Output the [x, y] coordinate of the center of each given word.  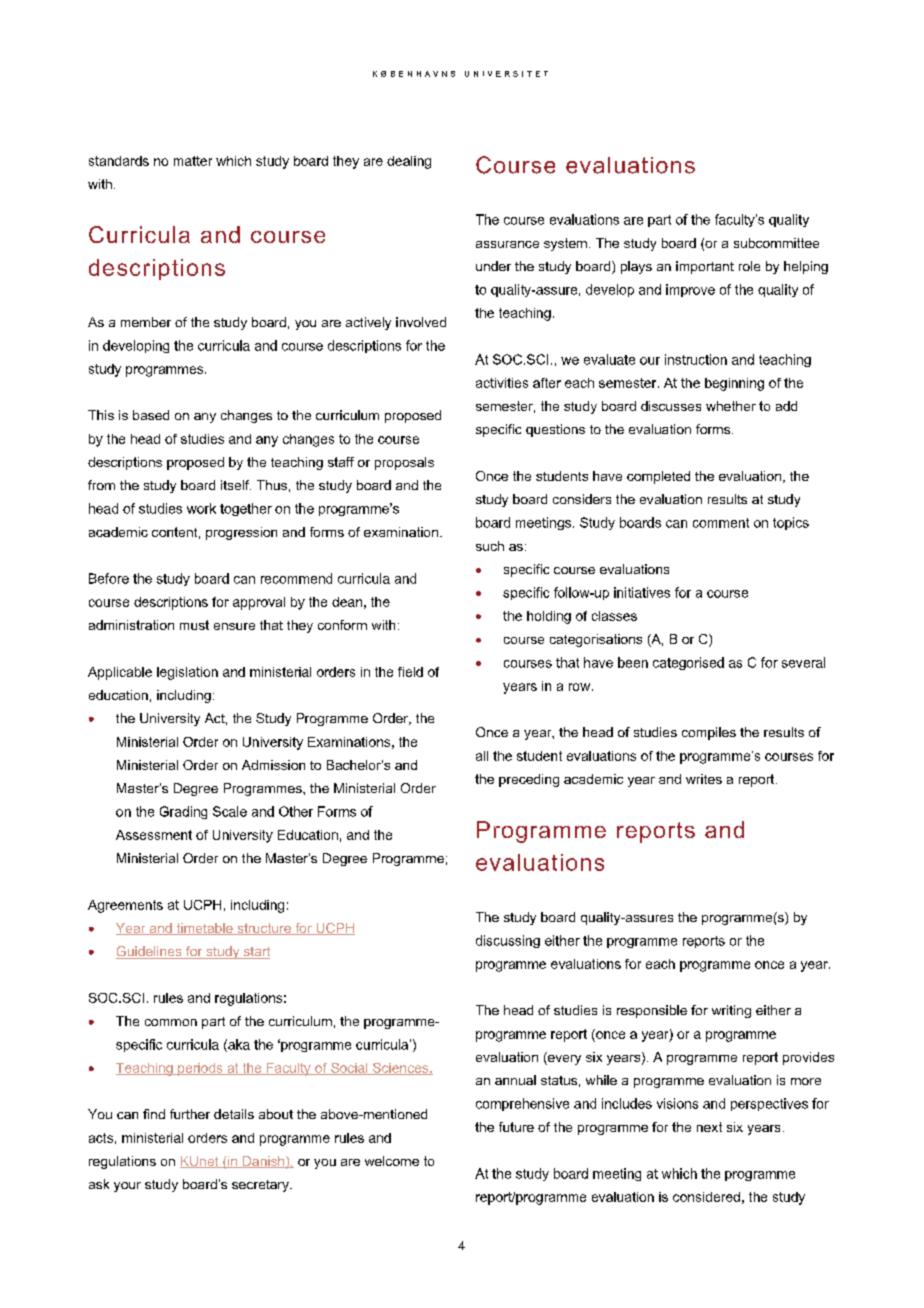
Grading [183, 812]
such [490, 546]
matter [193, 161]
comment [721, 523]
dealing [409, 162]
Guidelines [150, 952]
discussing [508, 941]
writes [704, 779]
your [127, 1187]
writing [731, 1011]
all [482, 756]
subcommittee [776, 243]
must [194, 625]
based [151, 415]
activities [502, 383]
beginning [734, 384]
